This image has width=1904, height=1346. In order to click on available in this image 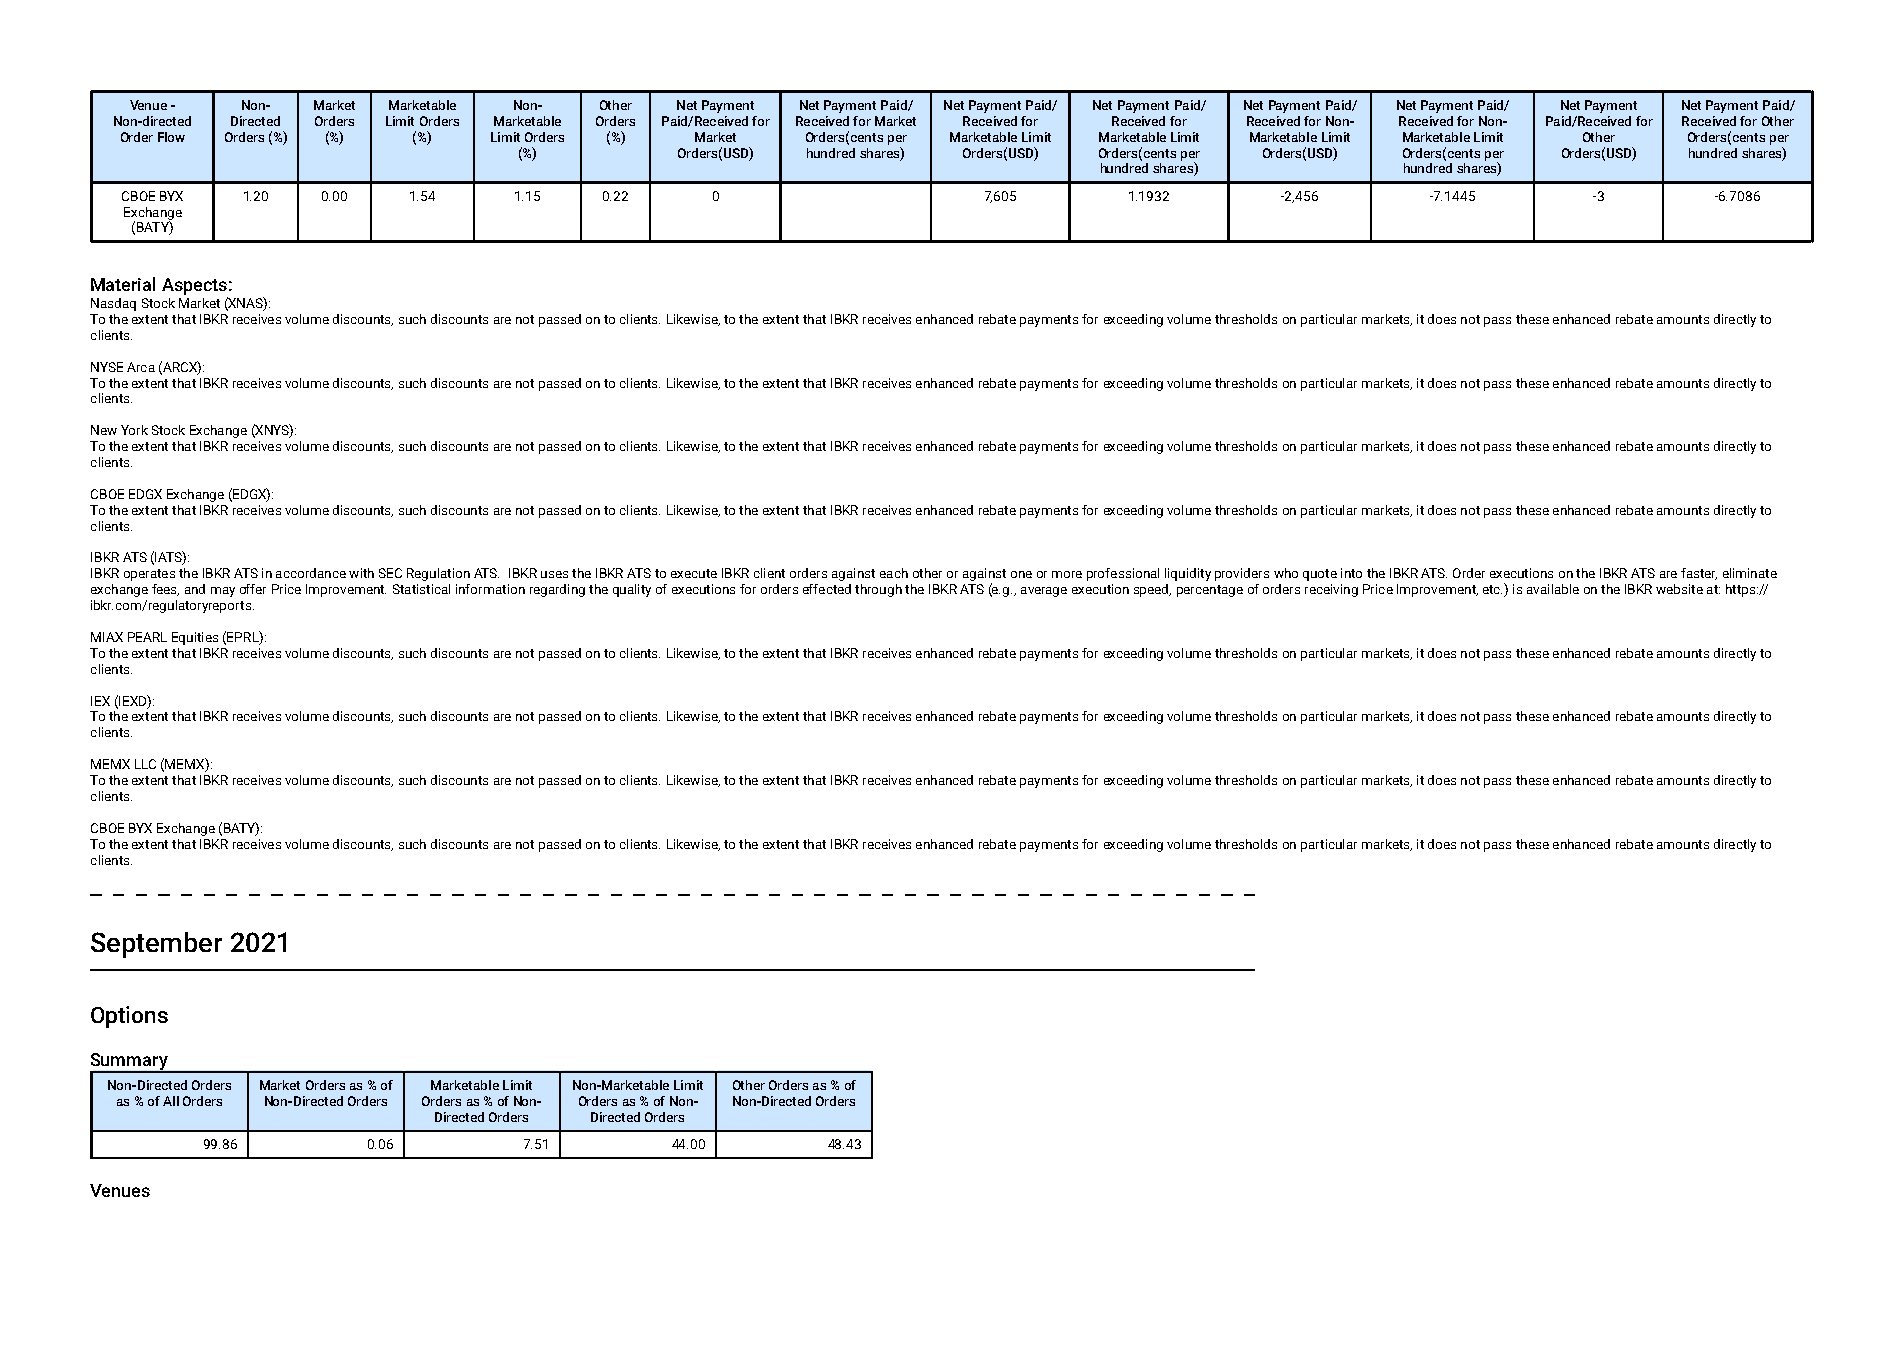, I will do `click(1553, 589)`.
